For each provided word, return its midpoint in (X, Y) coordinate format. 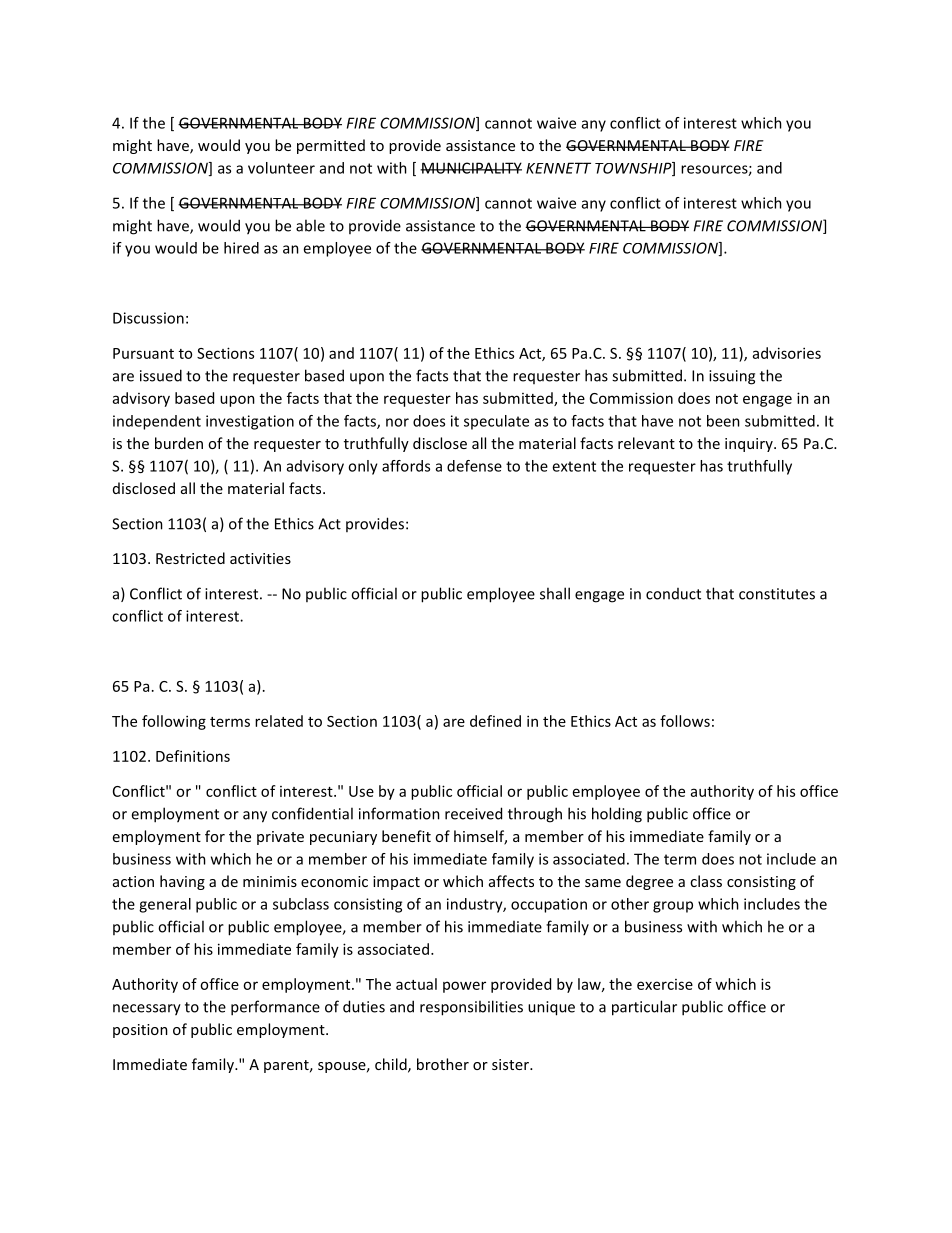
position (140, 1031)
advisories (787, 353)
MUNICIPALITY (471, 168)
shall (555, 593)
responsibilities (471, 1008)
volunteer (281, 168)
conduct (673, 594)
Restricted (190, 558)
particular (644, 1008)
